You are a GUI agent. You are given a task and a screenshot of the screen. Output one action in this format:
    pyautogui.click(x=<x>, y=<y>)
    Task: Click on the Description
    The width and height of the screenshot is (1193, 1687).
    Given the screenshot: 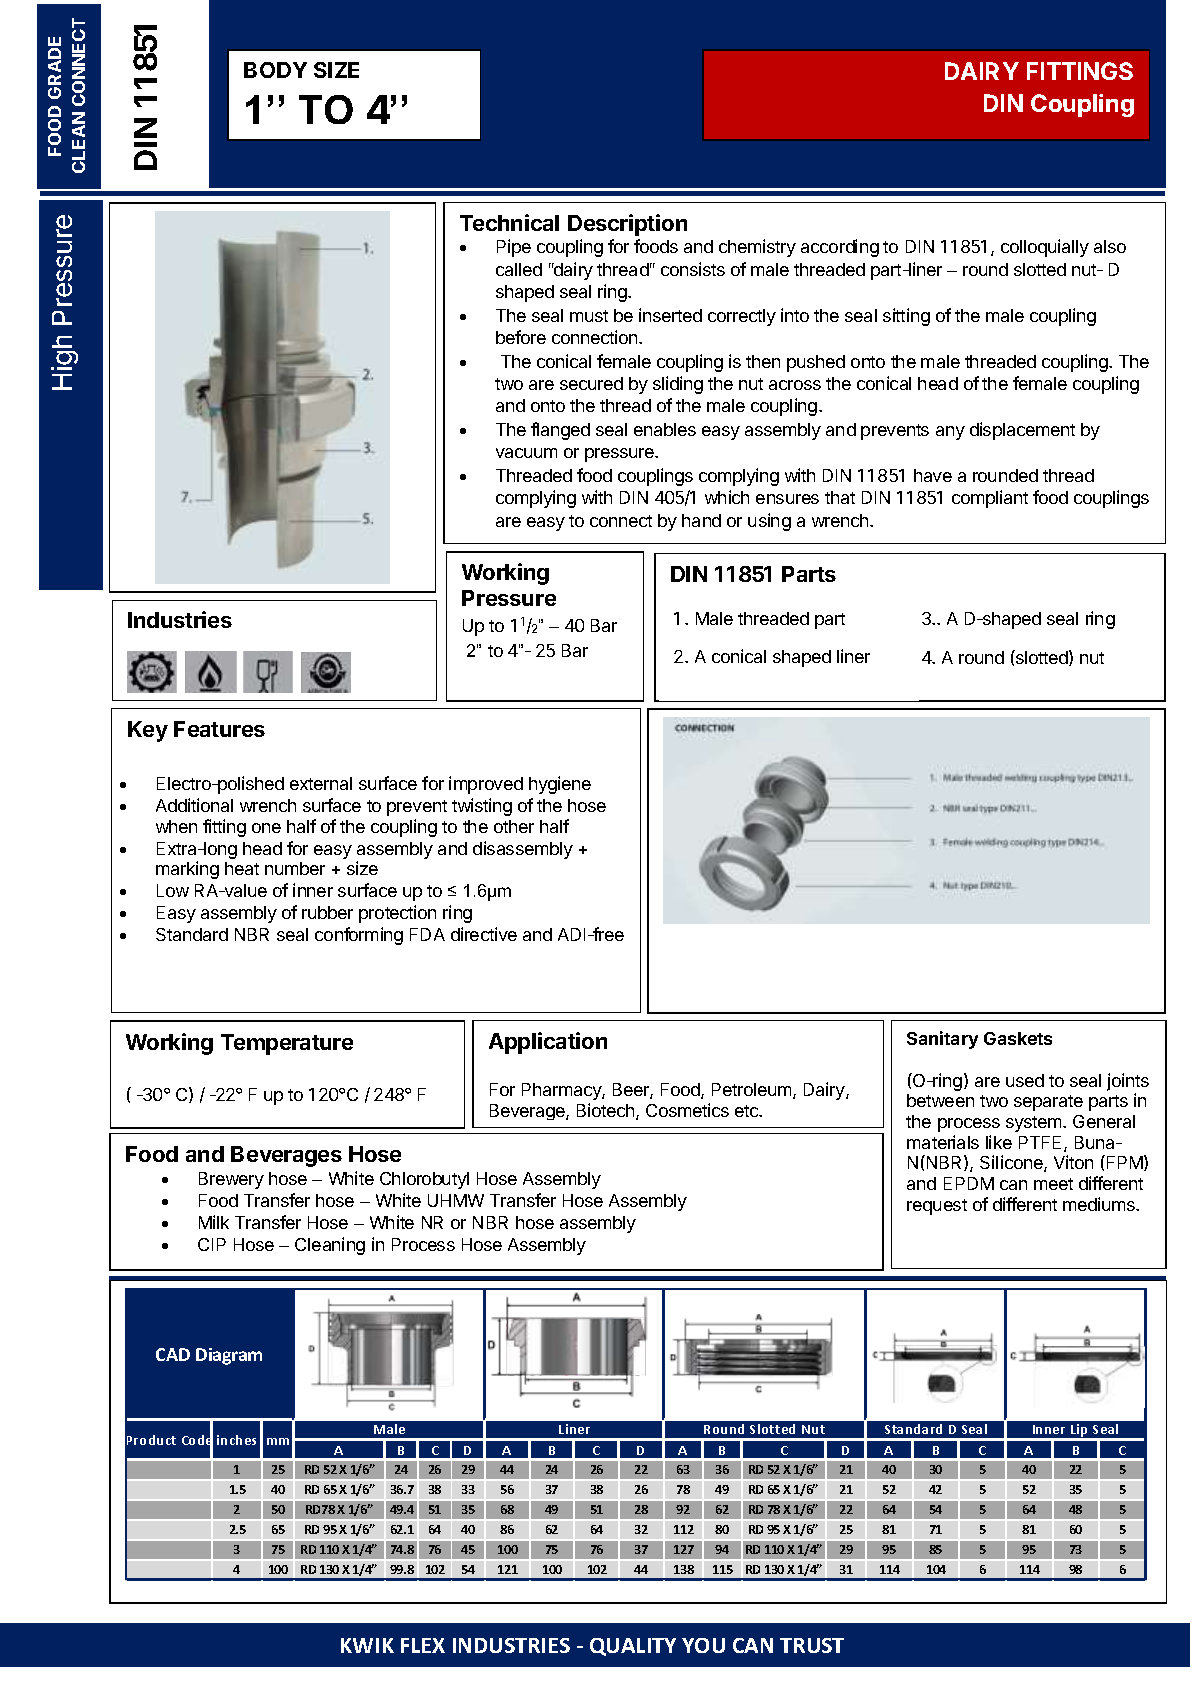 What is the action you would take?
    pyautogui.click(x=627, y=225)
